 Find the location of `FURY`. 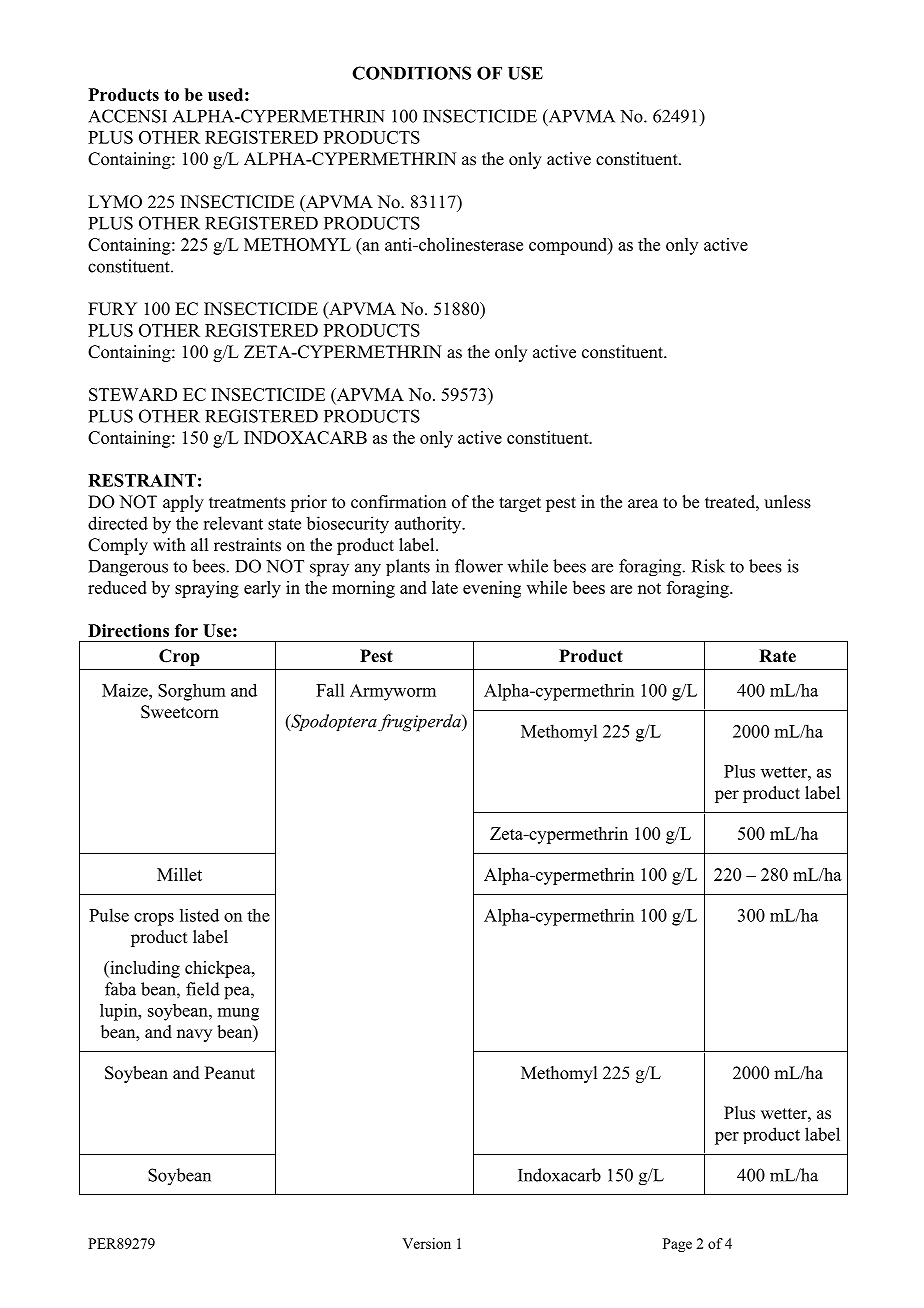

FURY is located at coordinates (112, 309).
